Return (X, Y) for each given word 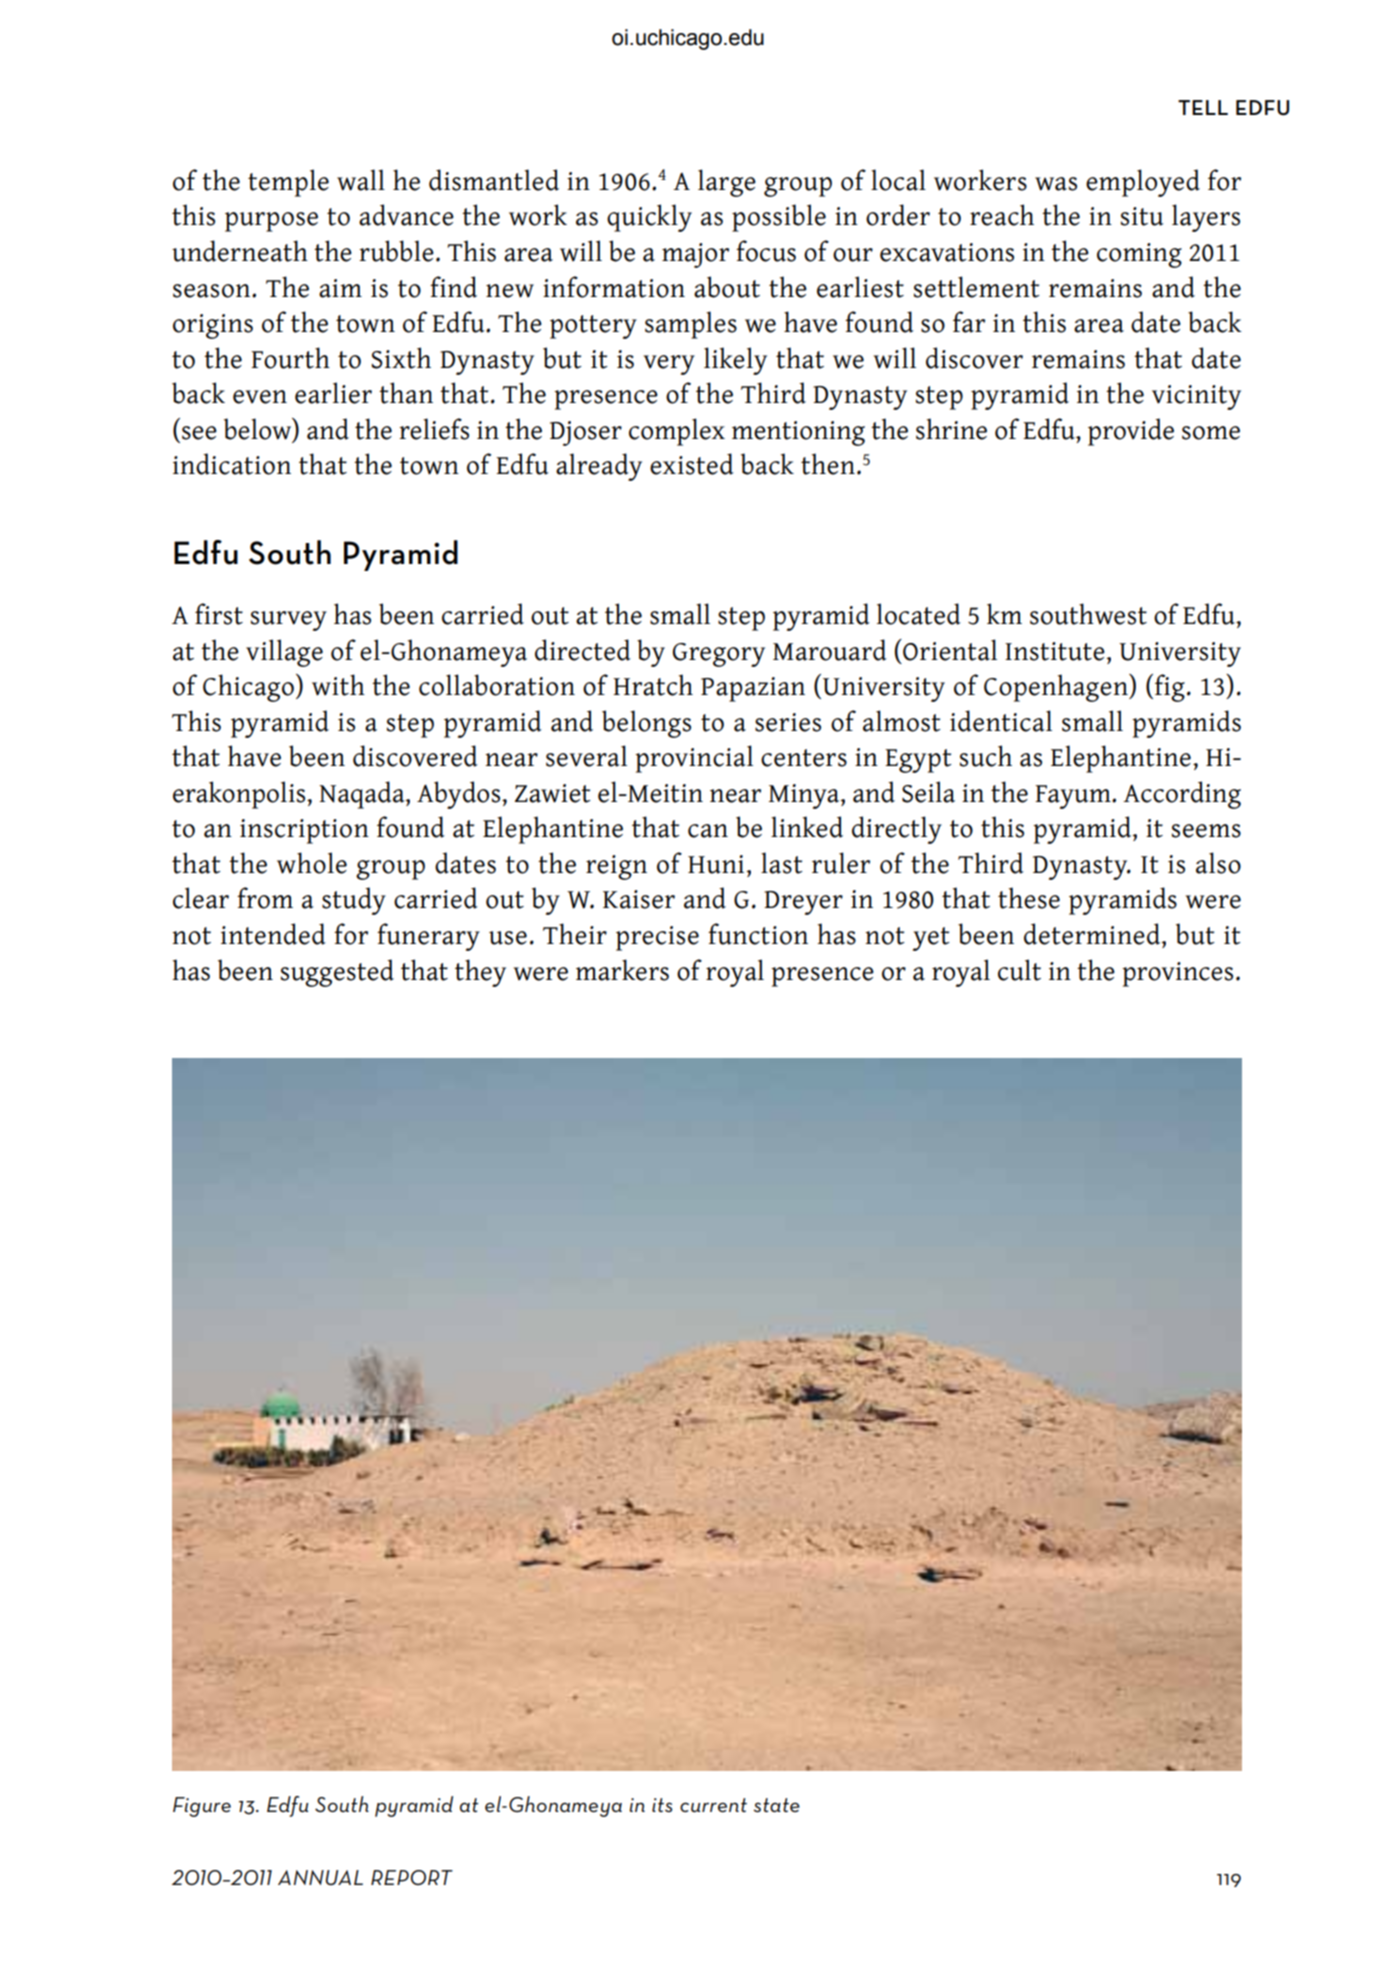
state (777, 1805)
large (727, 183)
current (713, 1805)
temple (288, 183)
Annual (320, 1877)
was (1056, 184)
